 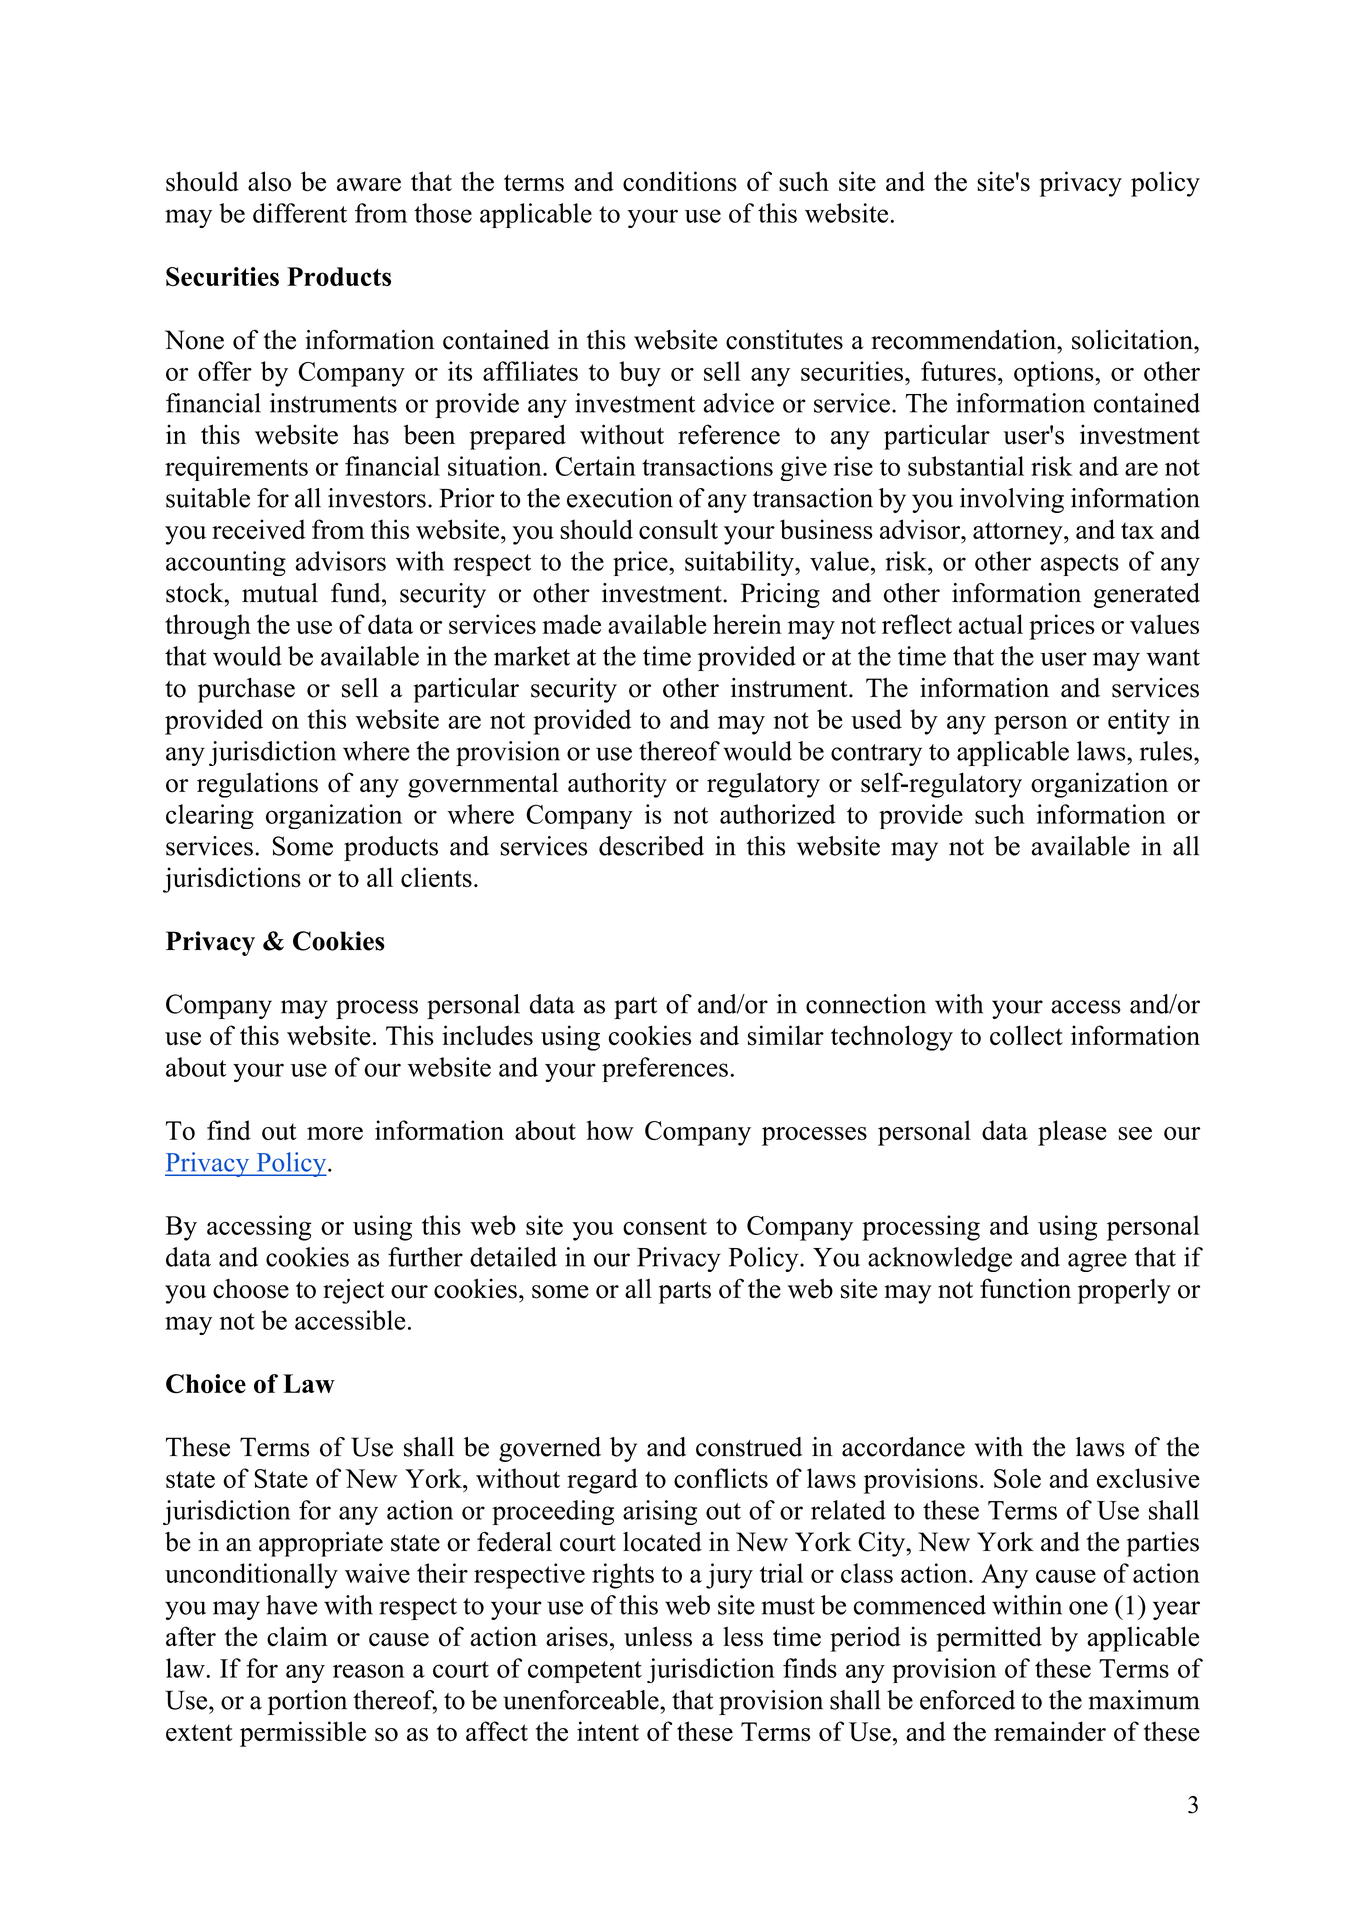 What do you see at coordinates (680, 181) in the screenshot?
I see `conditions` at bounding box center [680, 181].
